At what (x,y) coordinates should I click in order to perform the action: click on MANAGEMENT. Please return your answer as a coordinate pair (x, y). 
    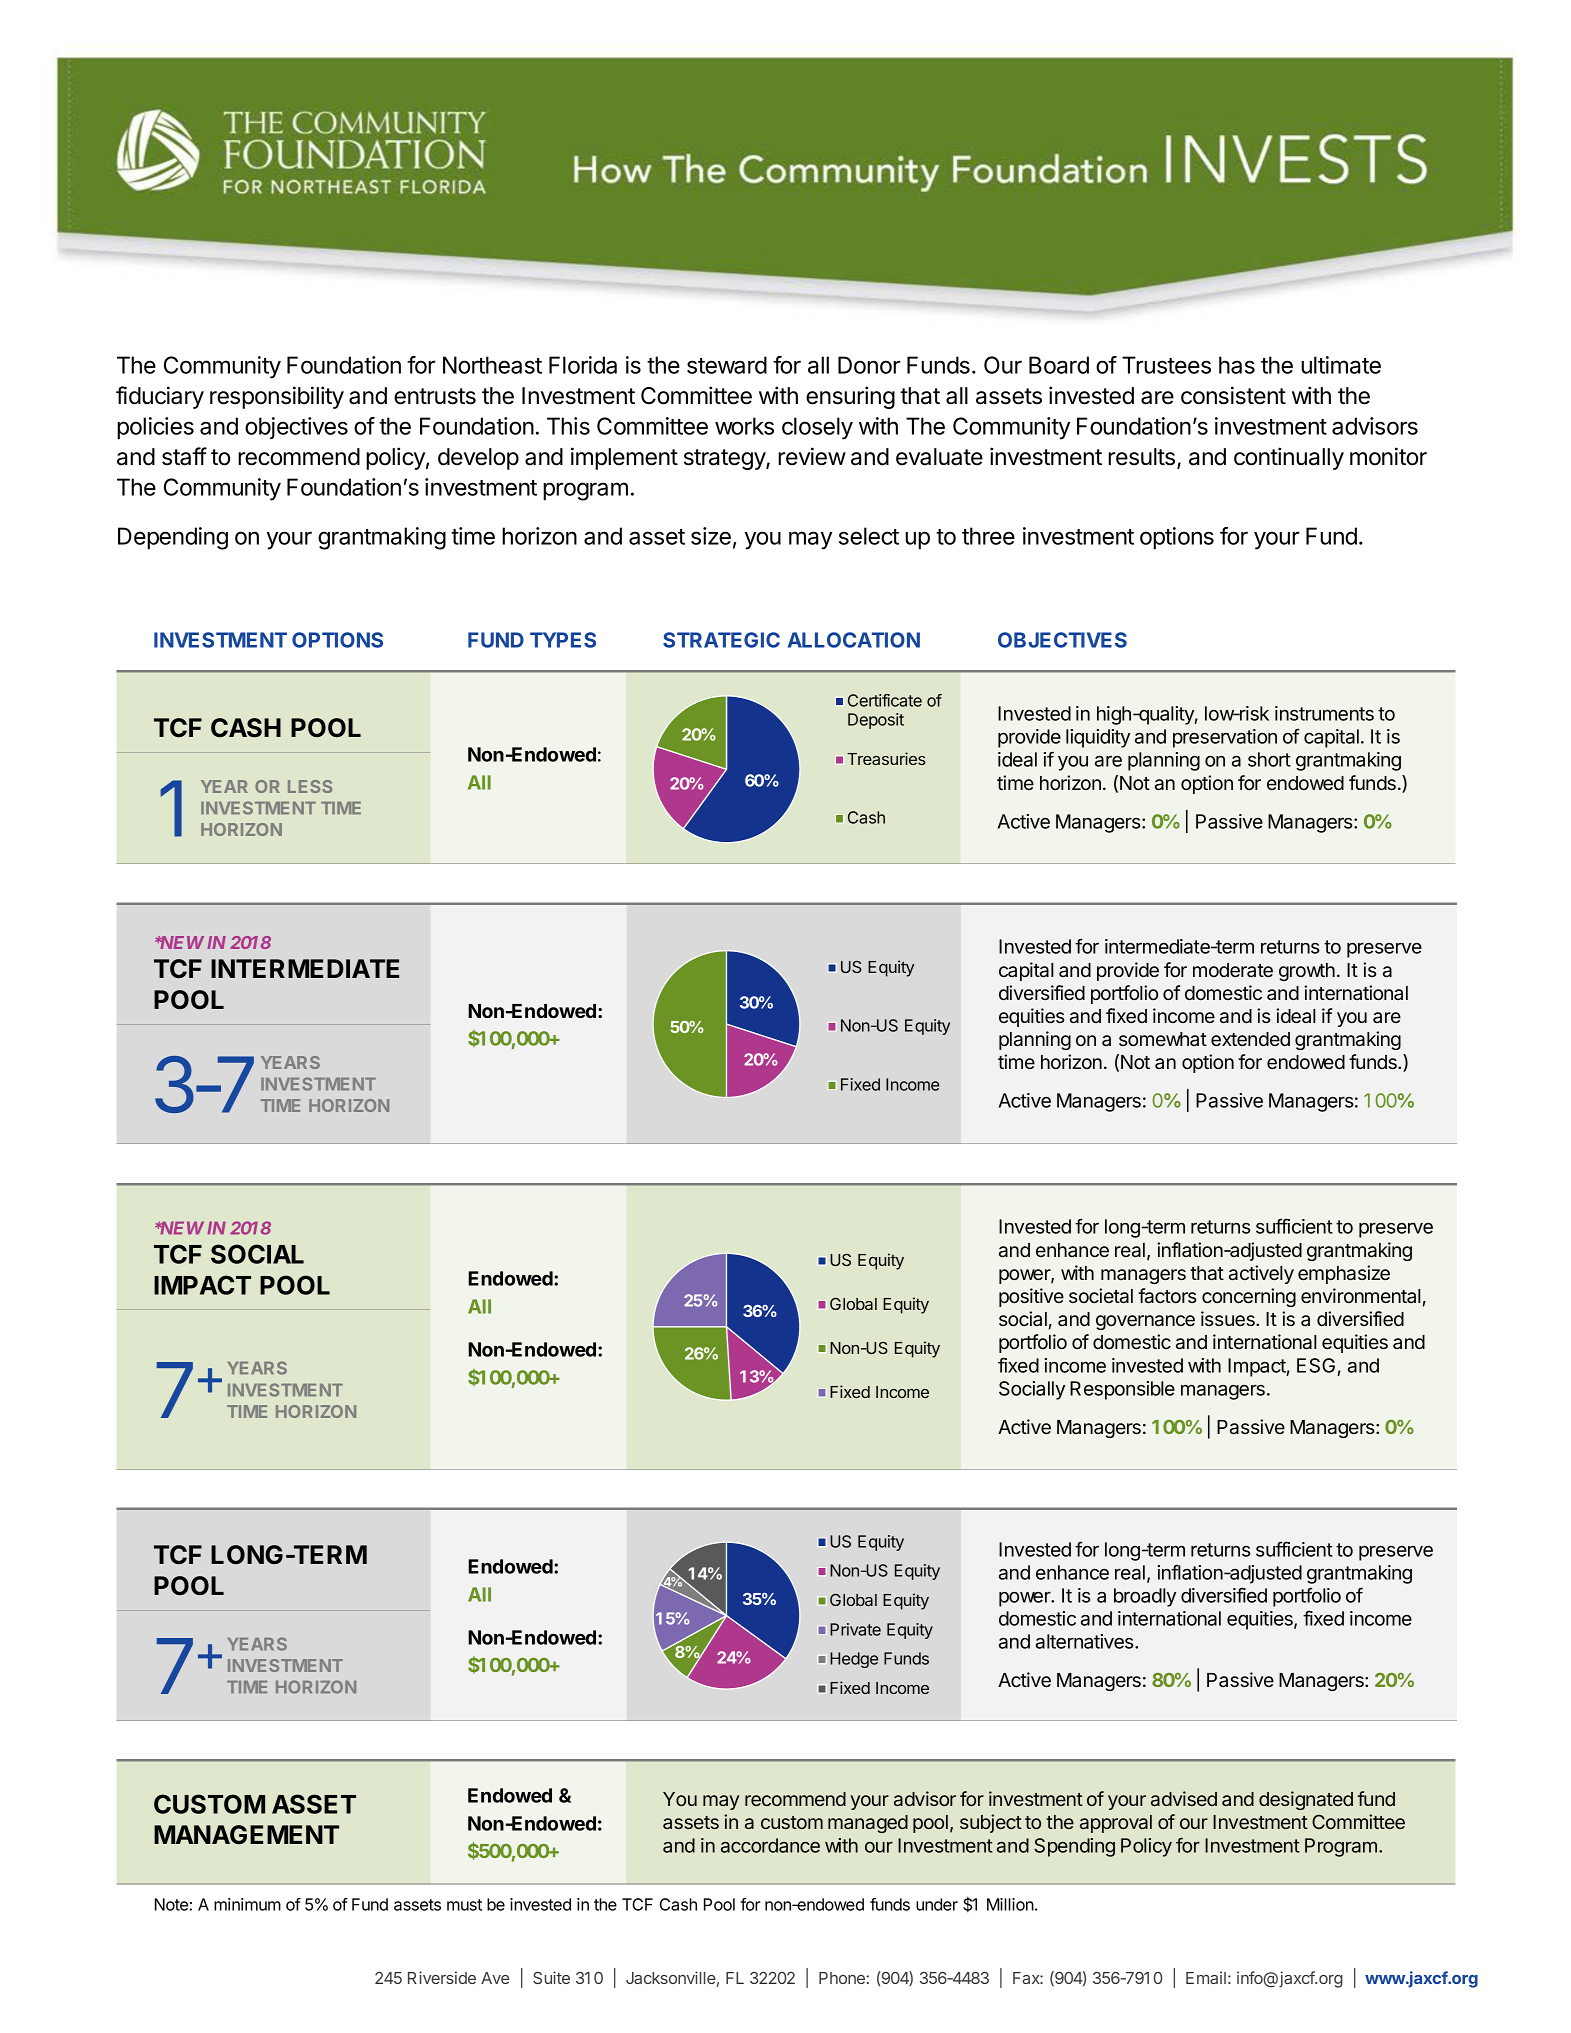
    Looking at the image, I should click on (246, 1834).
